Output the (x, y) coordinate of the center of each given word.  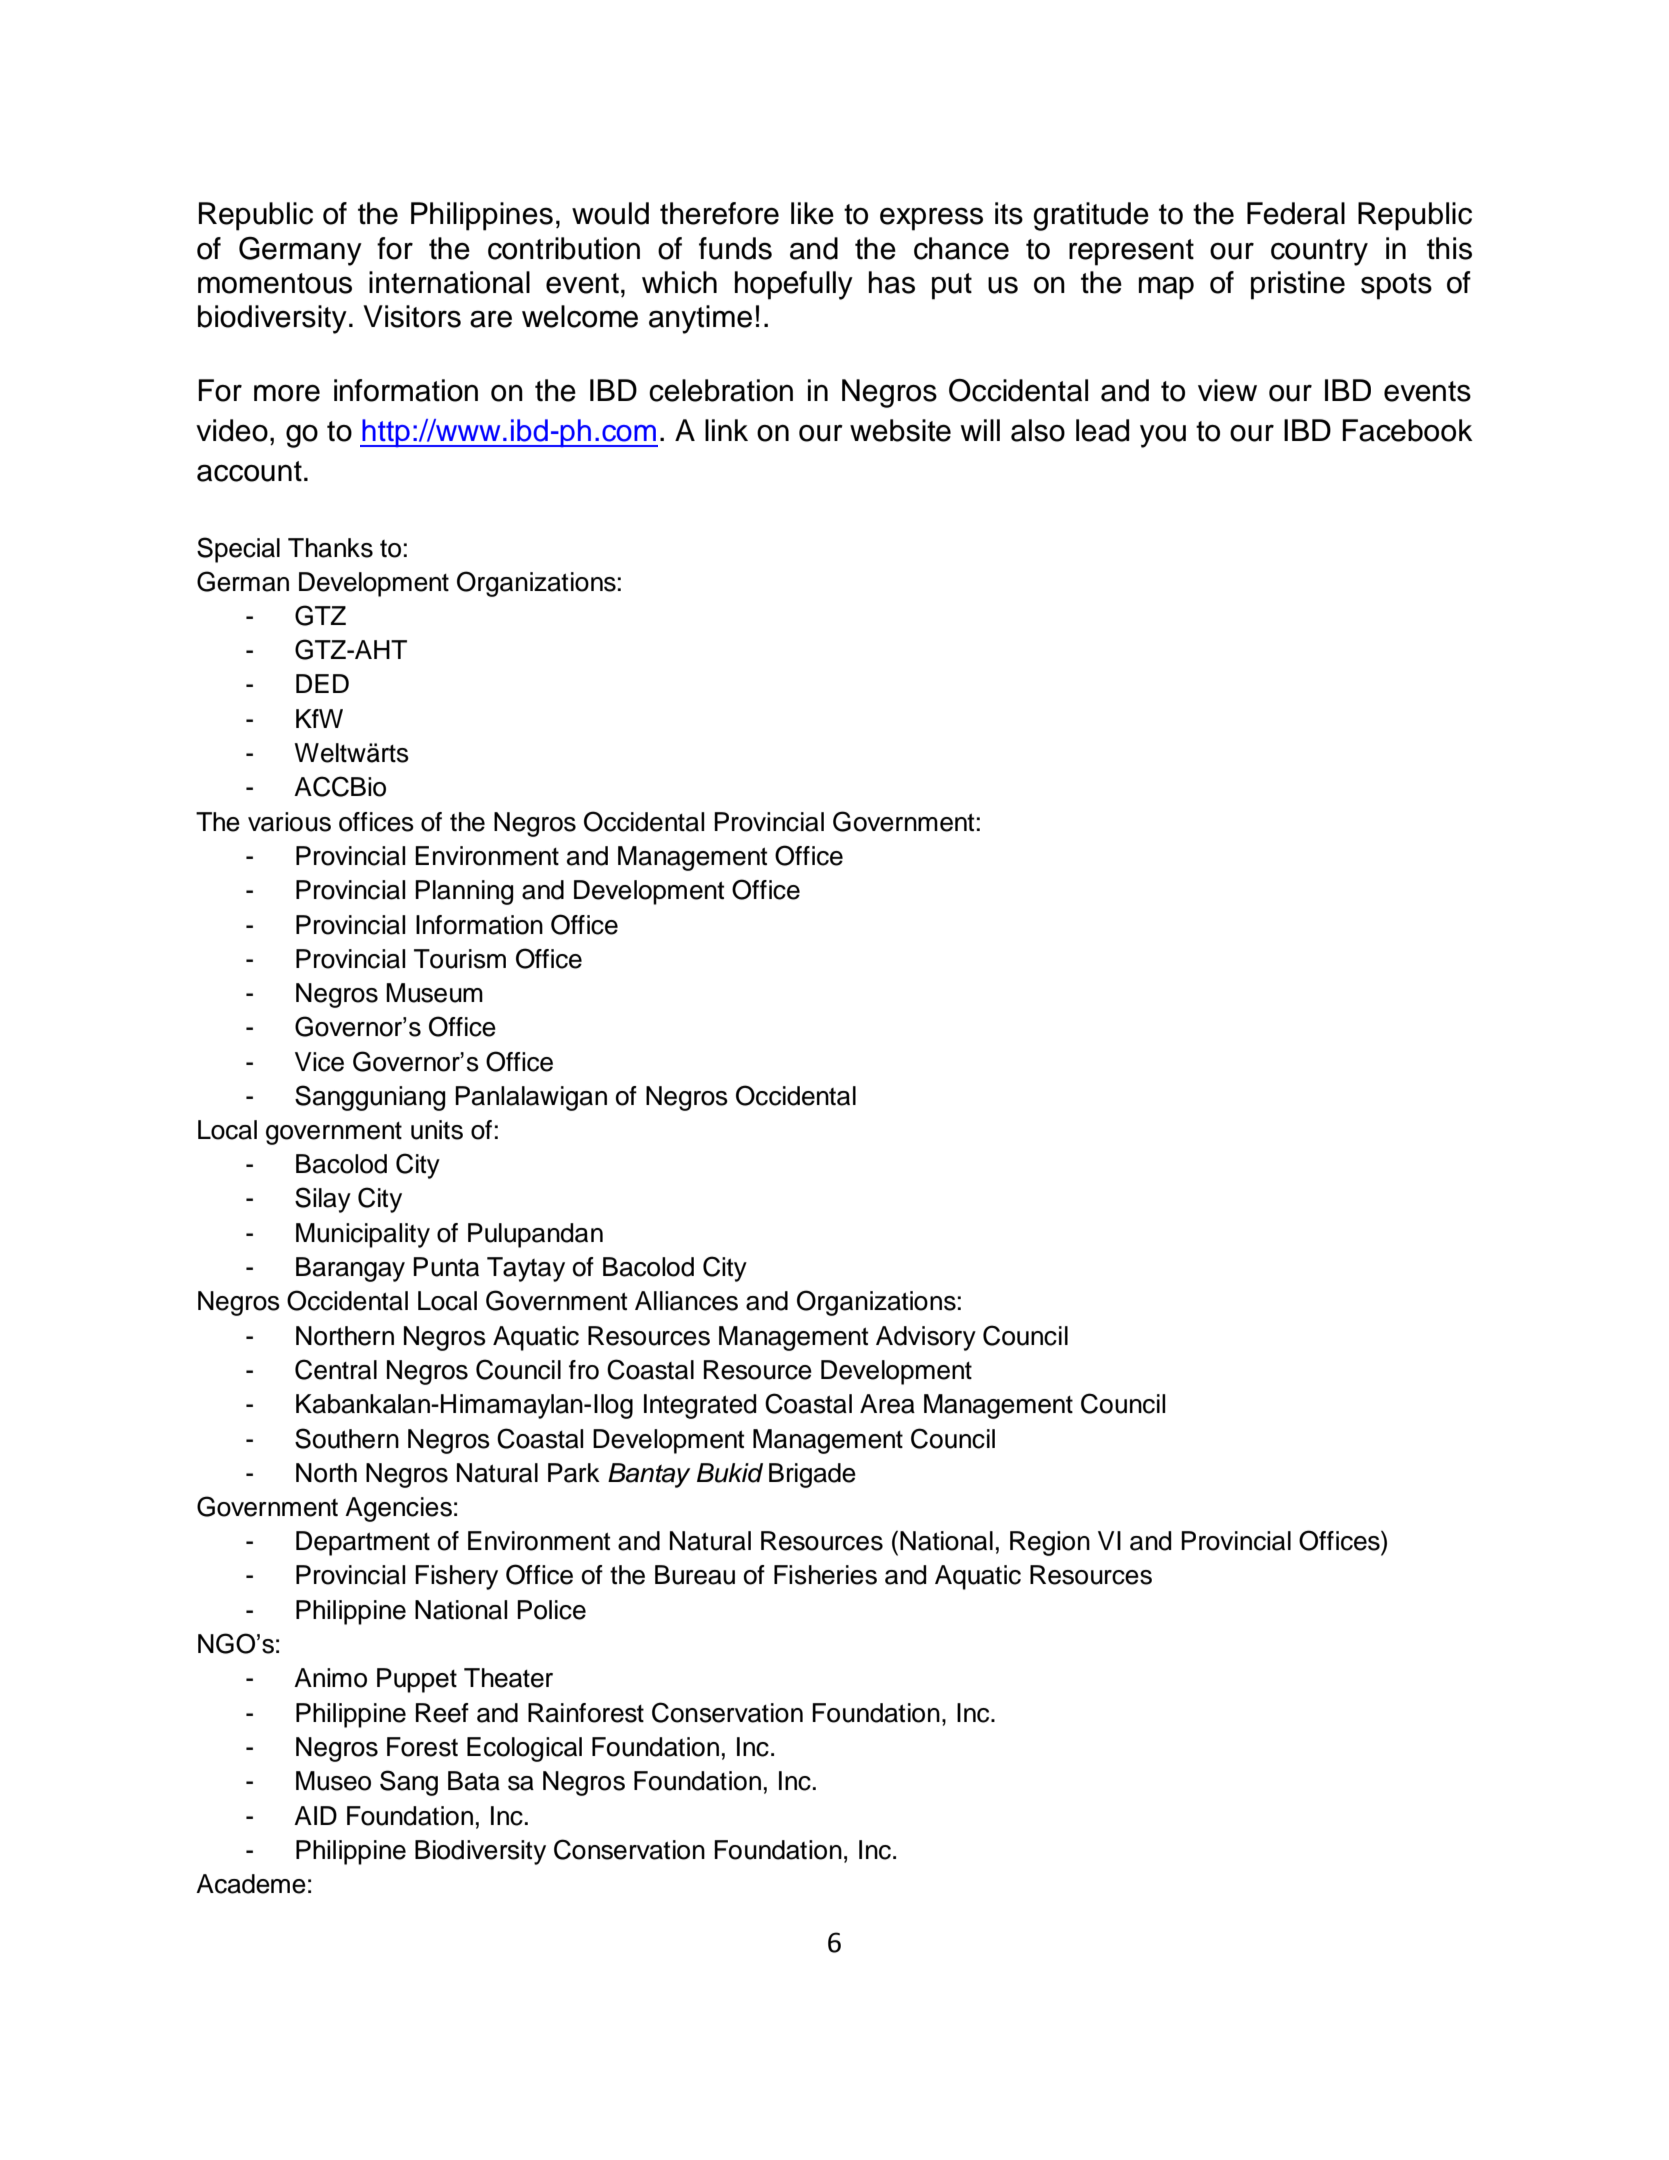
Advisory (926, 1338)
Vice (319, 1062)
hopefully (794, 285)
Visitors (412, 316)
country (1319, 252)
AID (315, 1815)
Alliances (686, 1301)
